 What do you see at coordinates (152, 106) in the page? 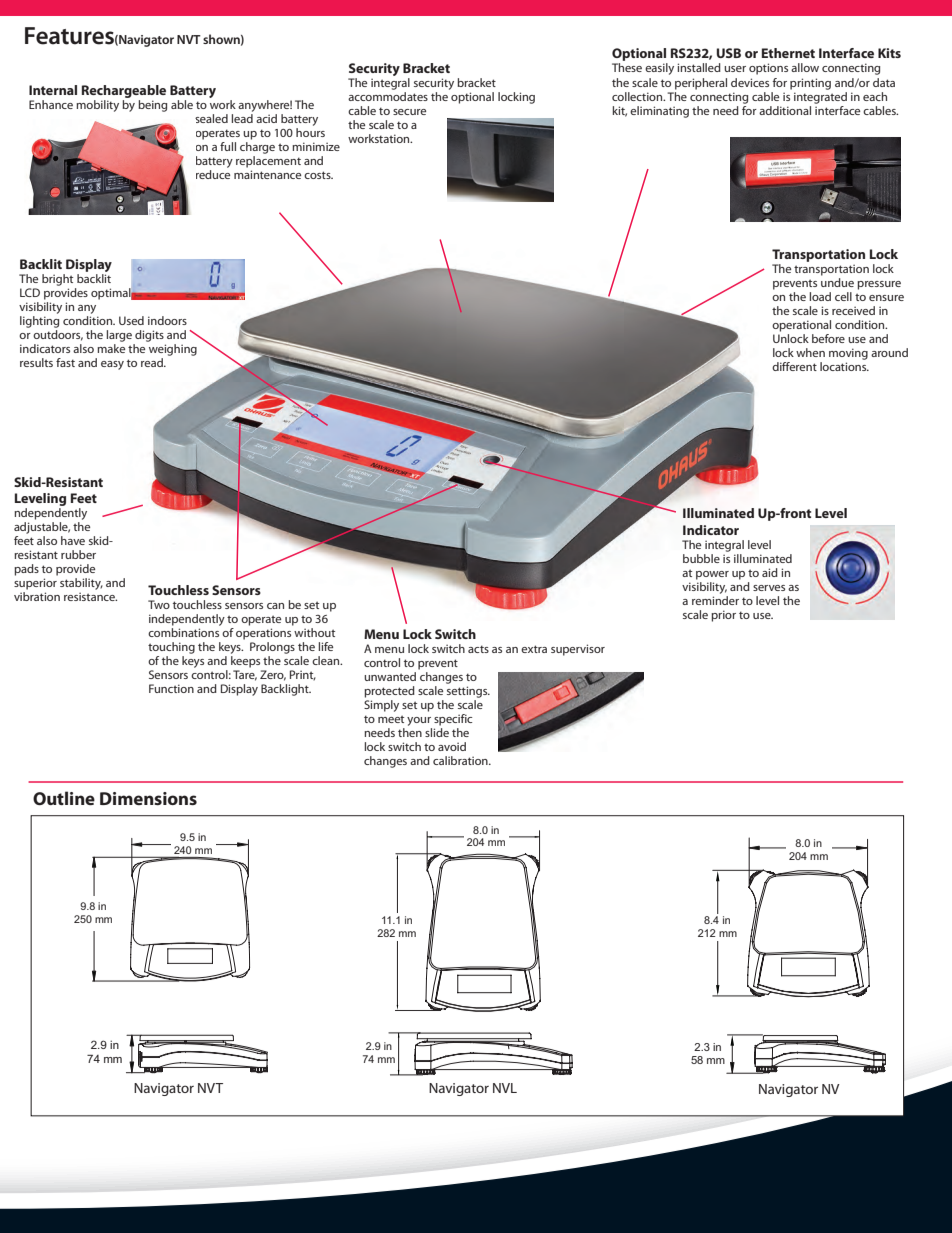
I see `being` at bounding box center [152, 106].
